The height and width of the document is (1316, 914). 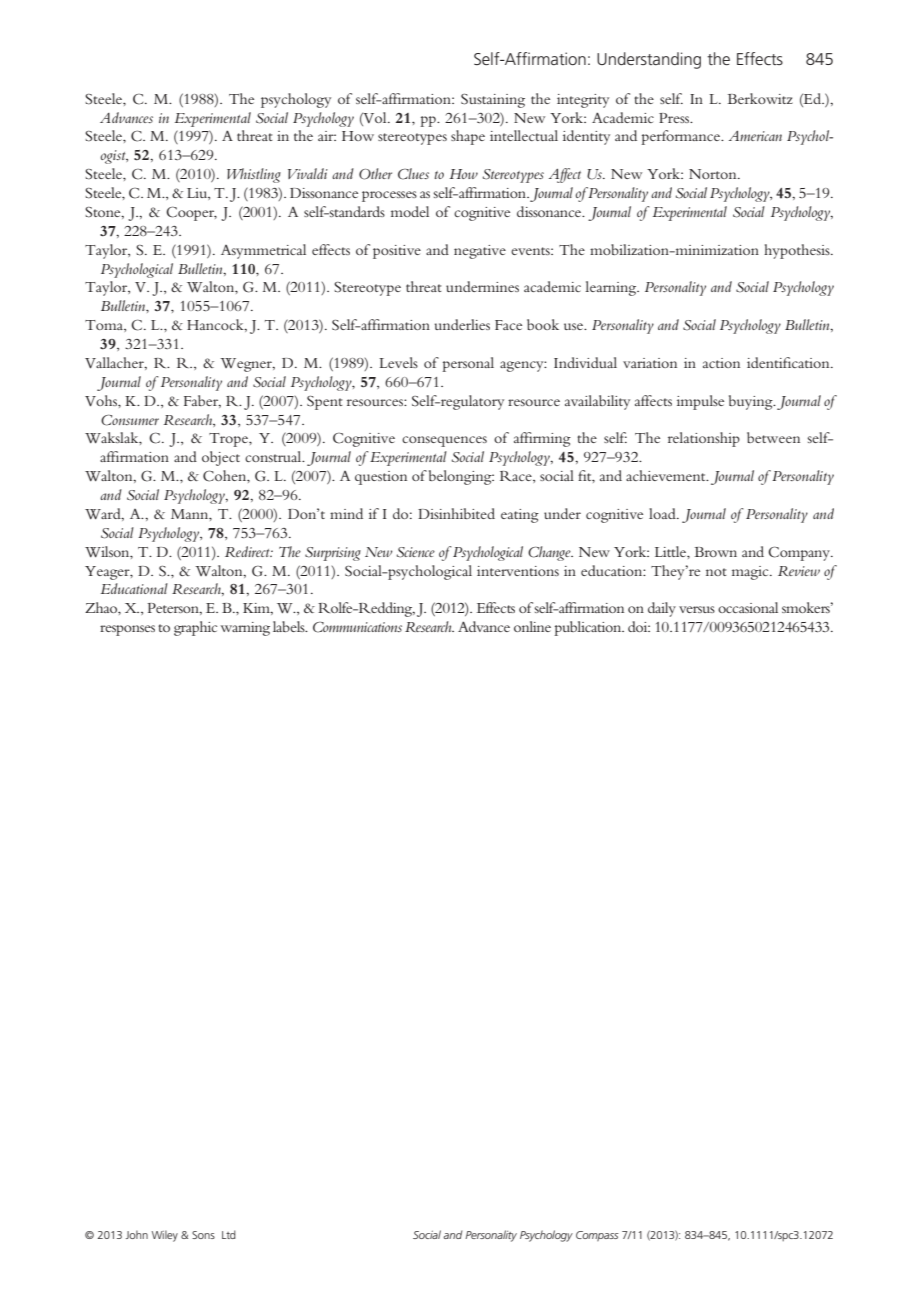 I want to click on Trope, so click(x=229, y=440).
